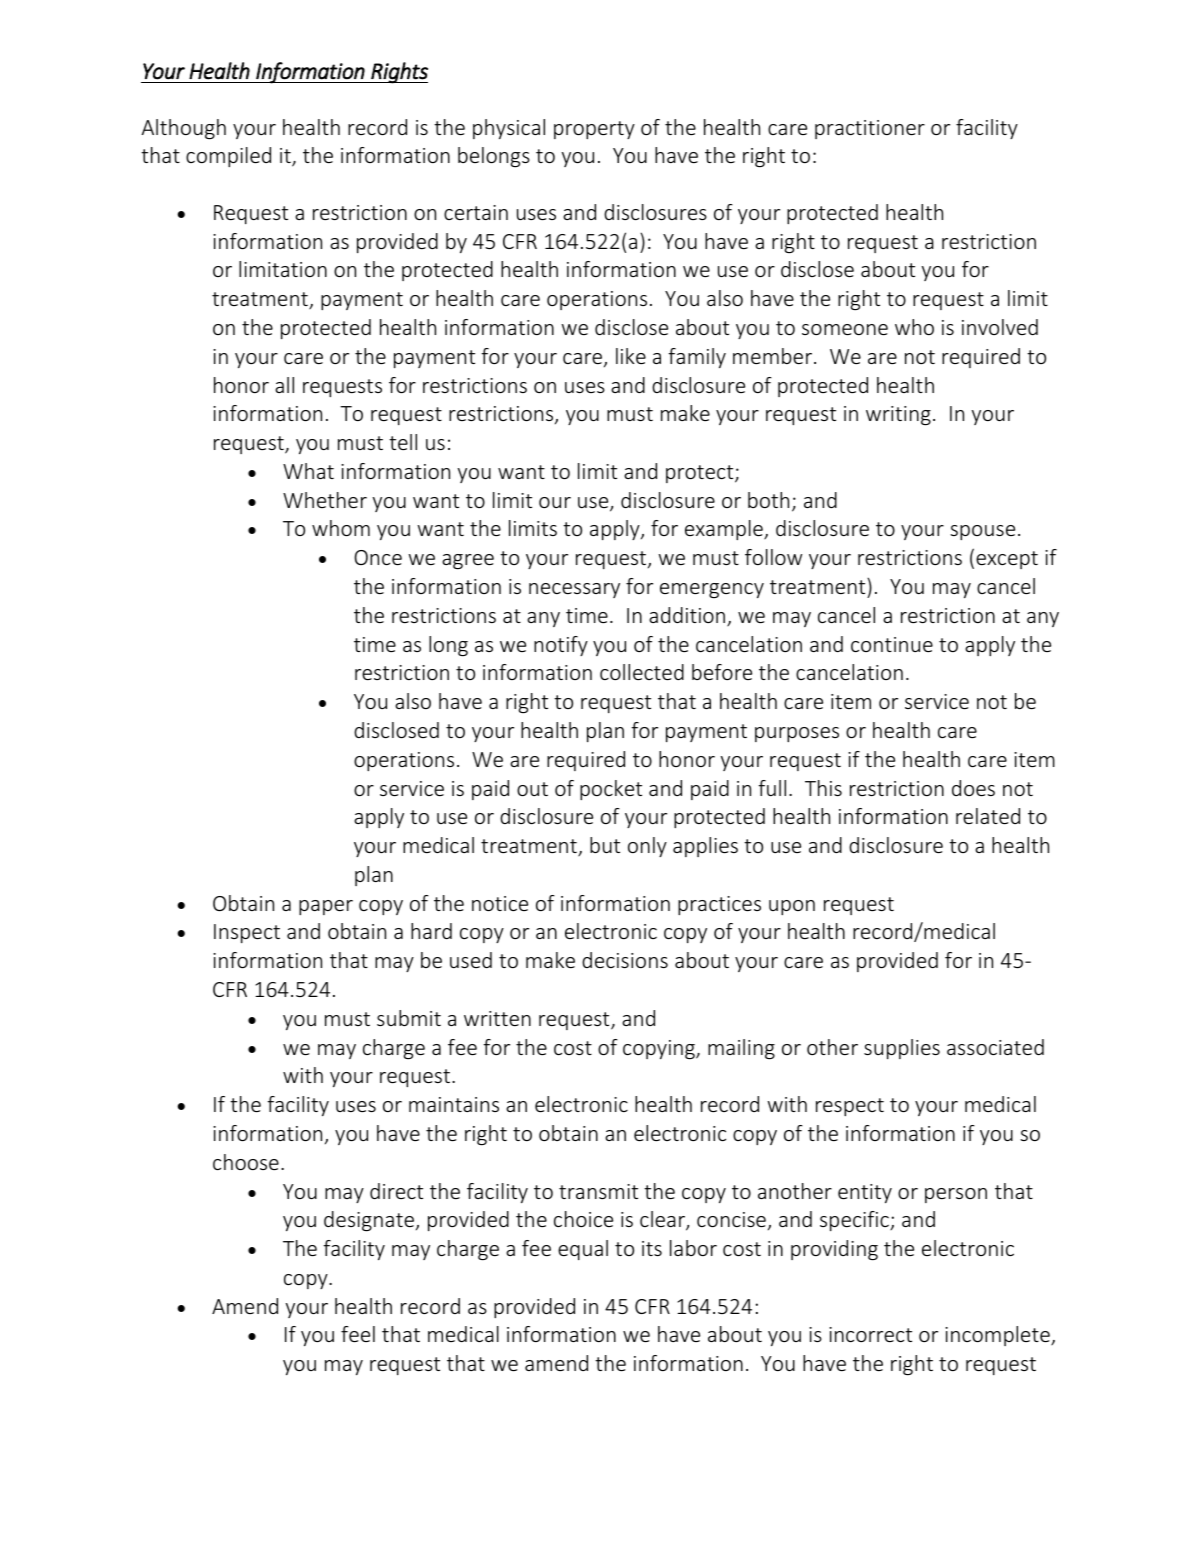  Describe the element at coordinates (642, 672) in the page. I see `collected` at that location.
